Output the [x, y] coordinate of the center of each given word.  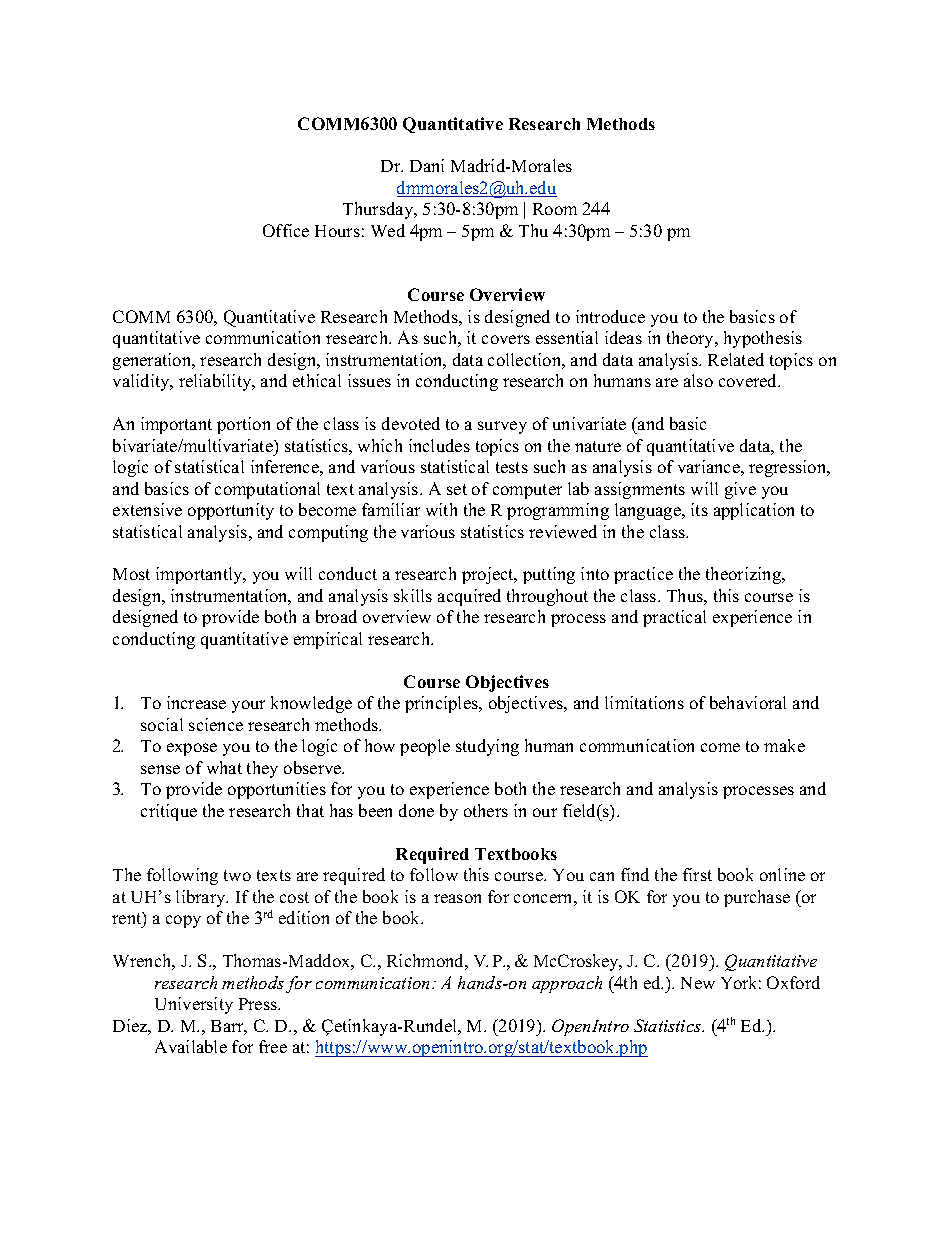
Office [286, 230]
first [697, 874]
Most [131, 574]
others [486, 810]
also [698, 380]
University [194, 1005]
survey [502, 427]
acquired [469, 597]
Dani [427, 165]
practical [674, 618]
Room [555, 209]
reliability [216, 382]
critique [169, 812]
